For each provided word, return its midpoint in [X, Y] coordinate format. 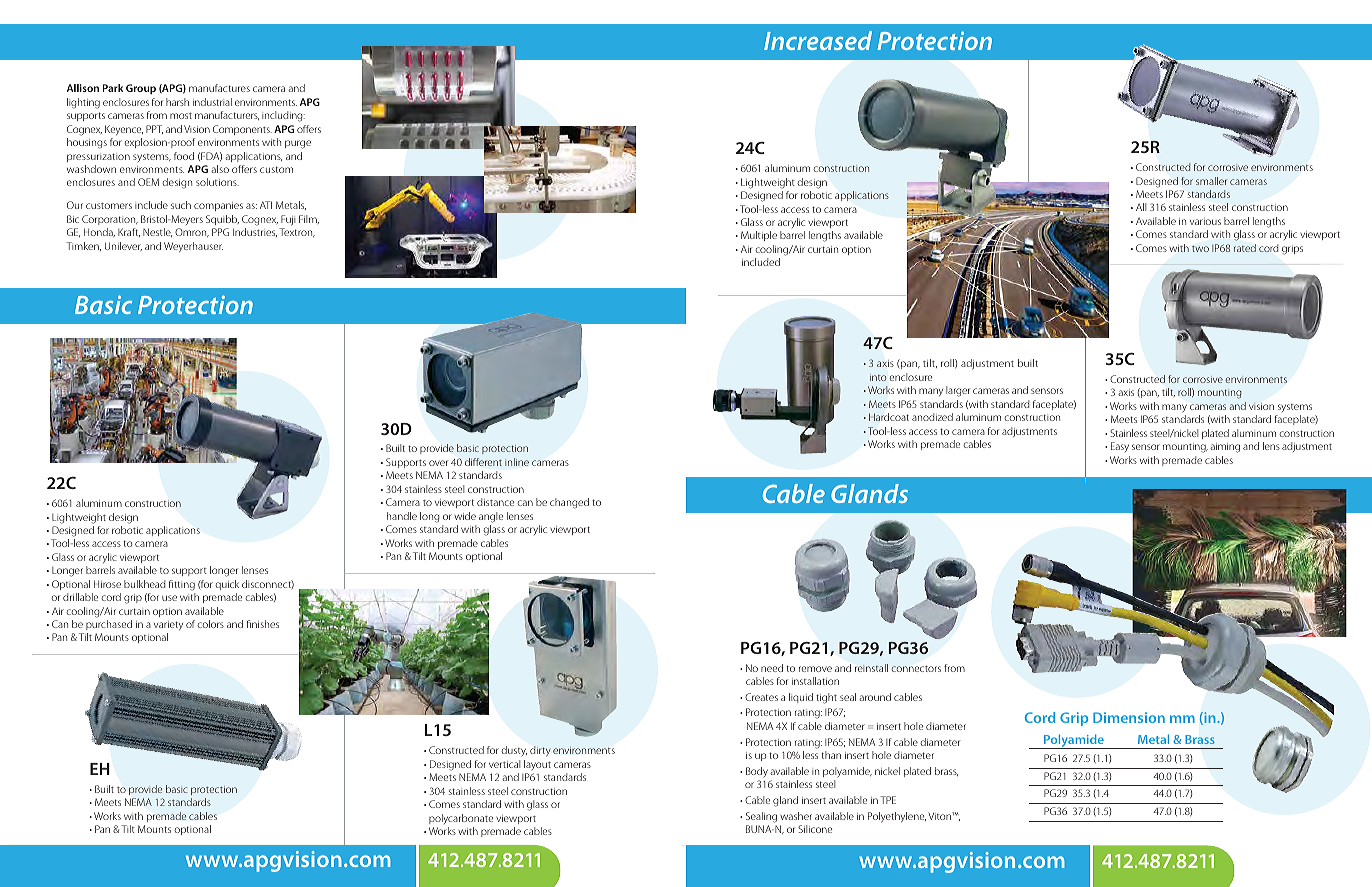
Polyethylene [897, 817]
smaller [1211, 181]
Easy [1120, 447]
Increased [818, 40]
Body [757, 772]
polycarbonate [461, 819]
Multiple [759, 236]
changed [569, 503]
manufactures [219, 88]
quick [227, 585]
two [1200, 249]
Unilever [123, 246]
